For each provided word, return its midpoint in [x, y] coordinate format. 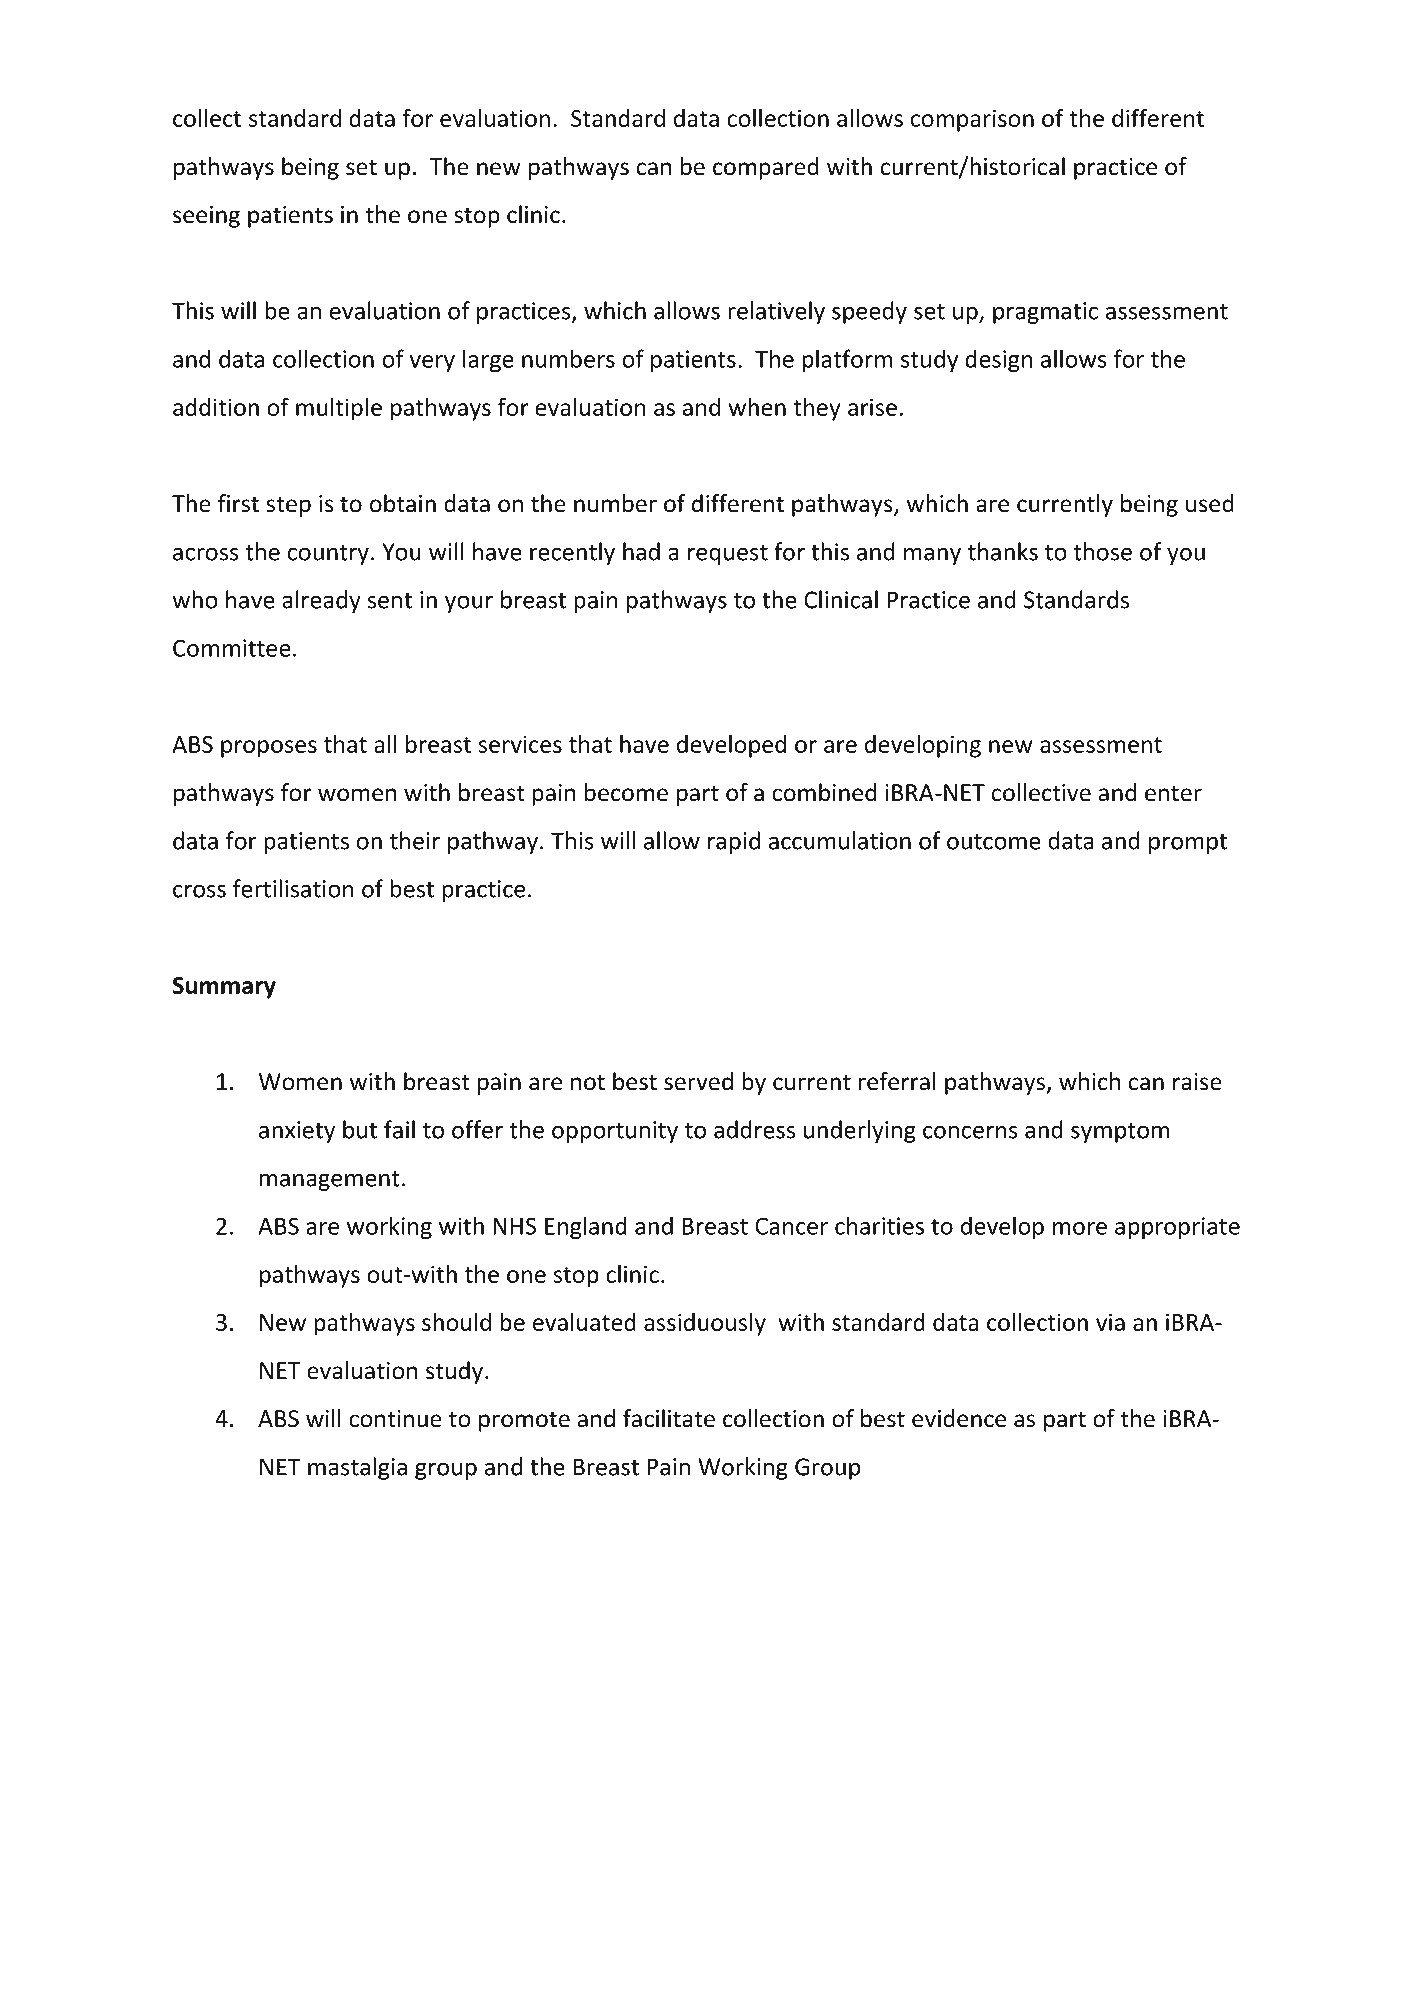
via [1110, 1322]
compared [766, 168]
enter [1173, 793]
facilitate [669, 1418]
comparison [972, 120]
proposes [269, 749]
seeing [206, 217]
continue [395, 1419]
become [626, 792]
